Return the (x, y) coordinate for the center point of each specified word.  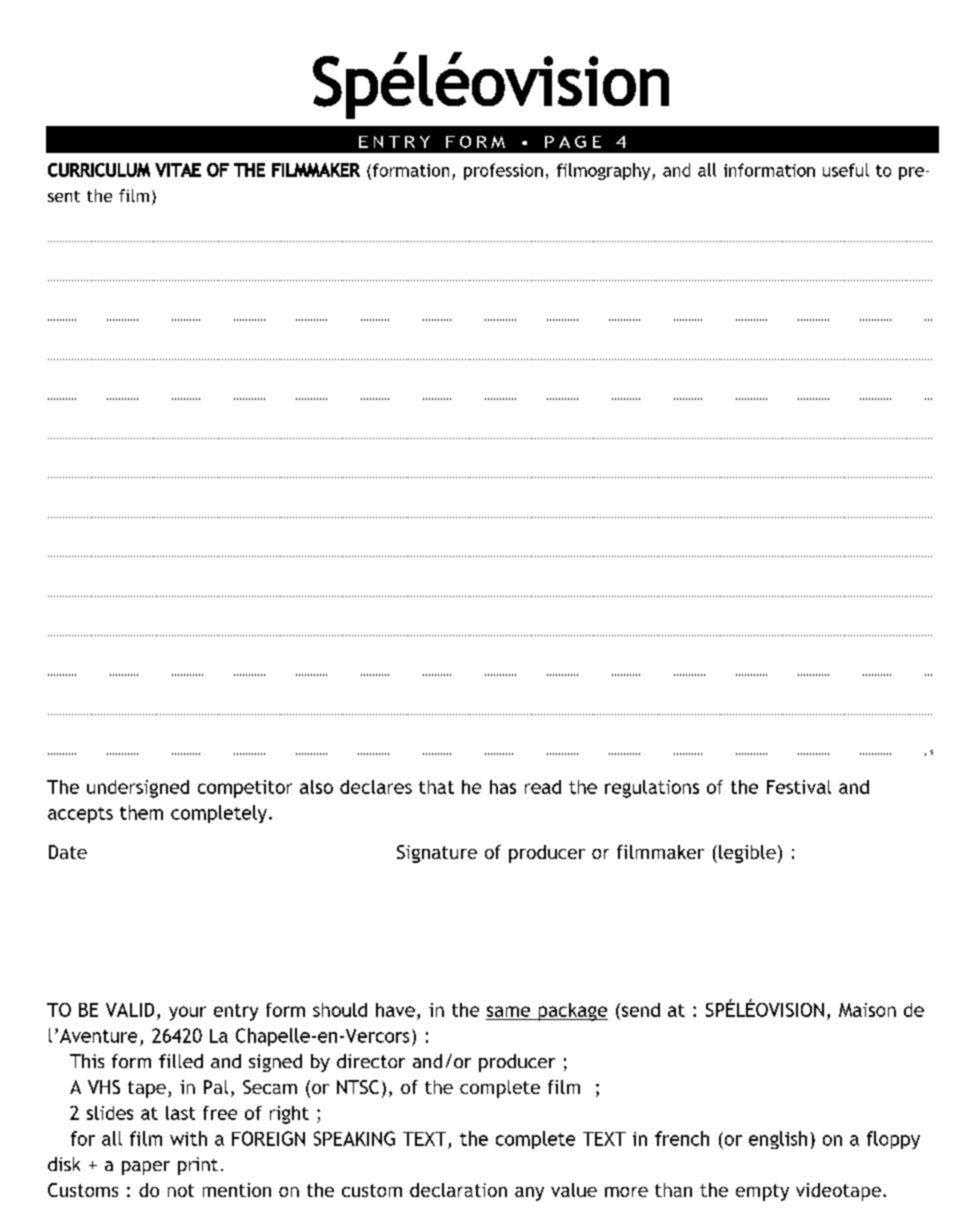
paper (146, 1168)
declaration (458, 1190)
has (503, 787)
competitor (245, 789)
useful (846, 170)
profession (503, 171)
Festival (799, 787)
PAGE (573, 142)
